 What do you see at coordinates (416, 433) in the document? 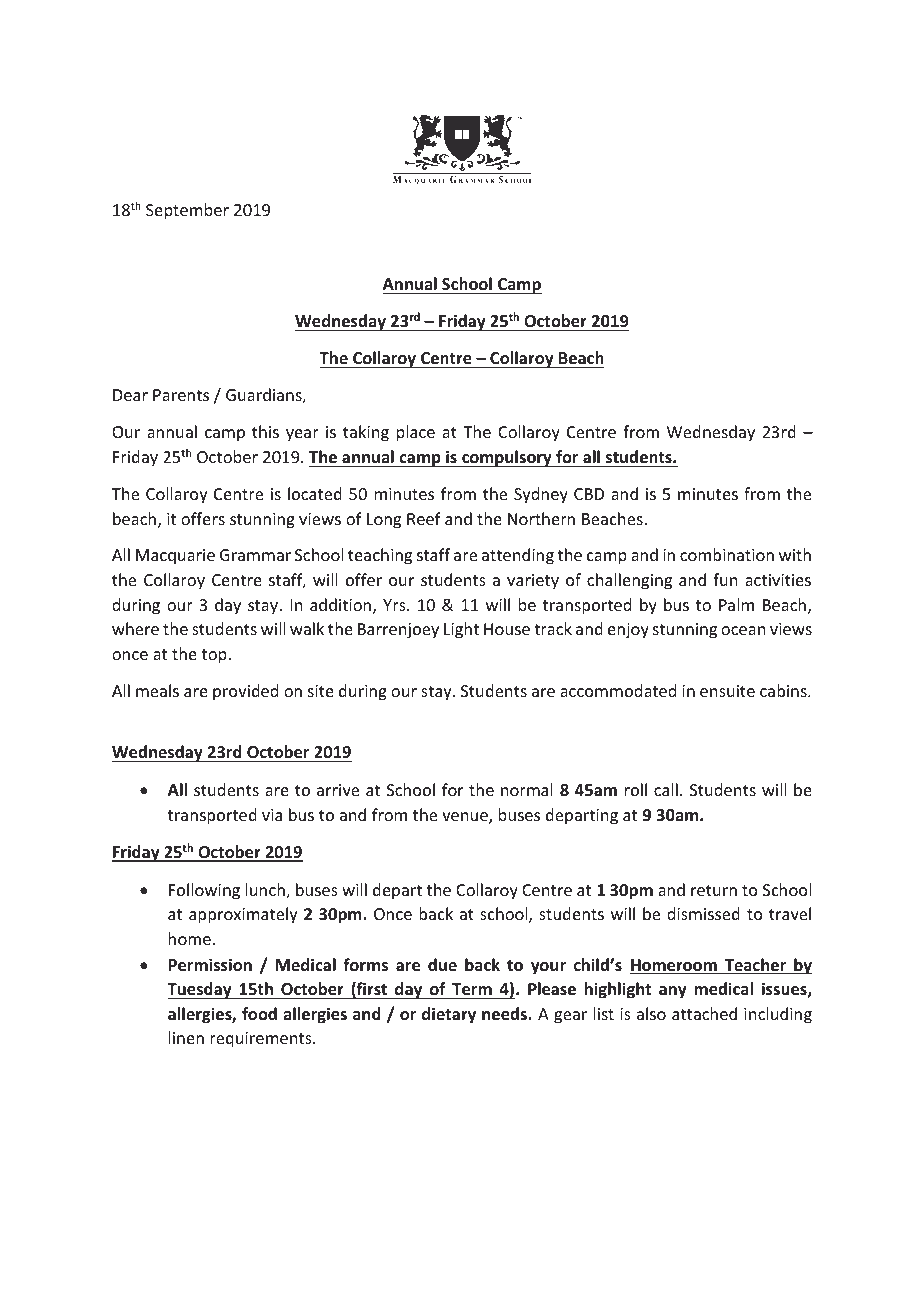
I see `place` at bounding box center [416, 433].
